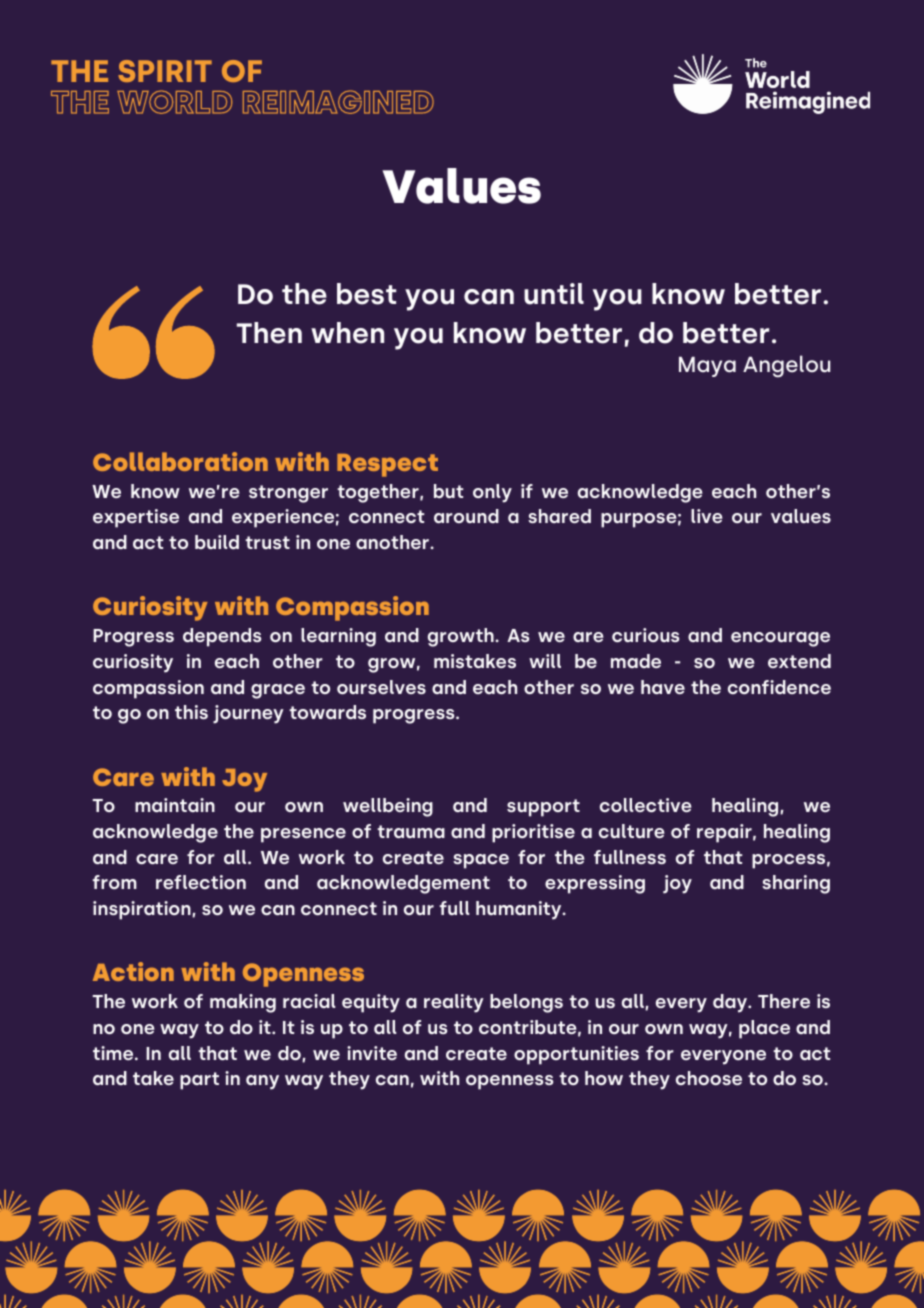 Image resolution: width=924 pixels, height=1308 pixels. I want to click on WORLD, so click(174, 102).
